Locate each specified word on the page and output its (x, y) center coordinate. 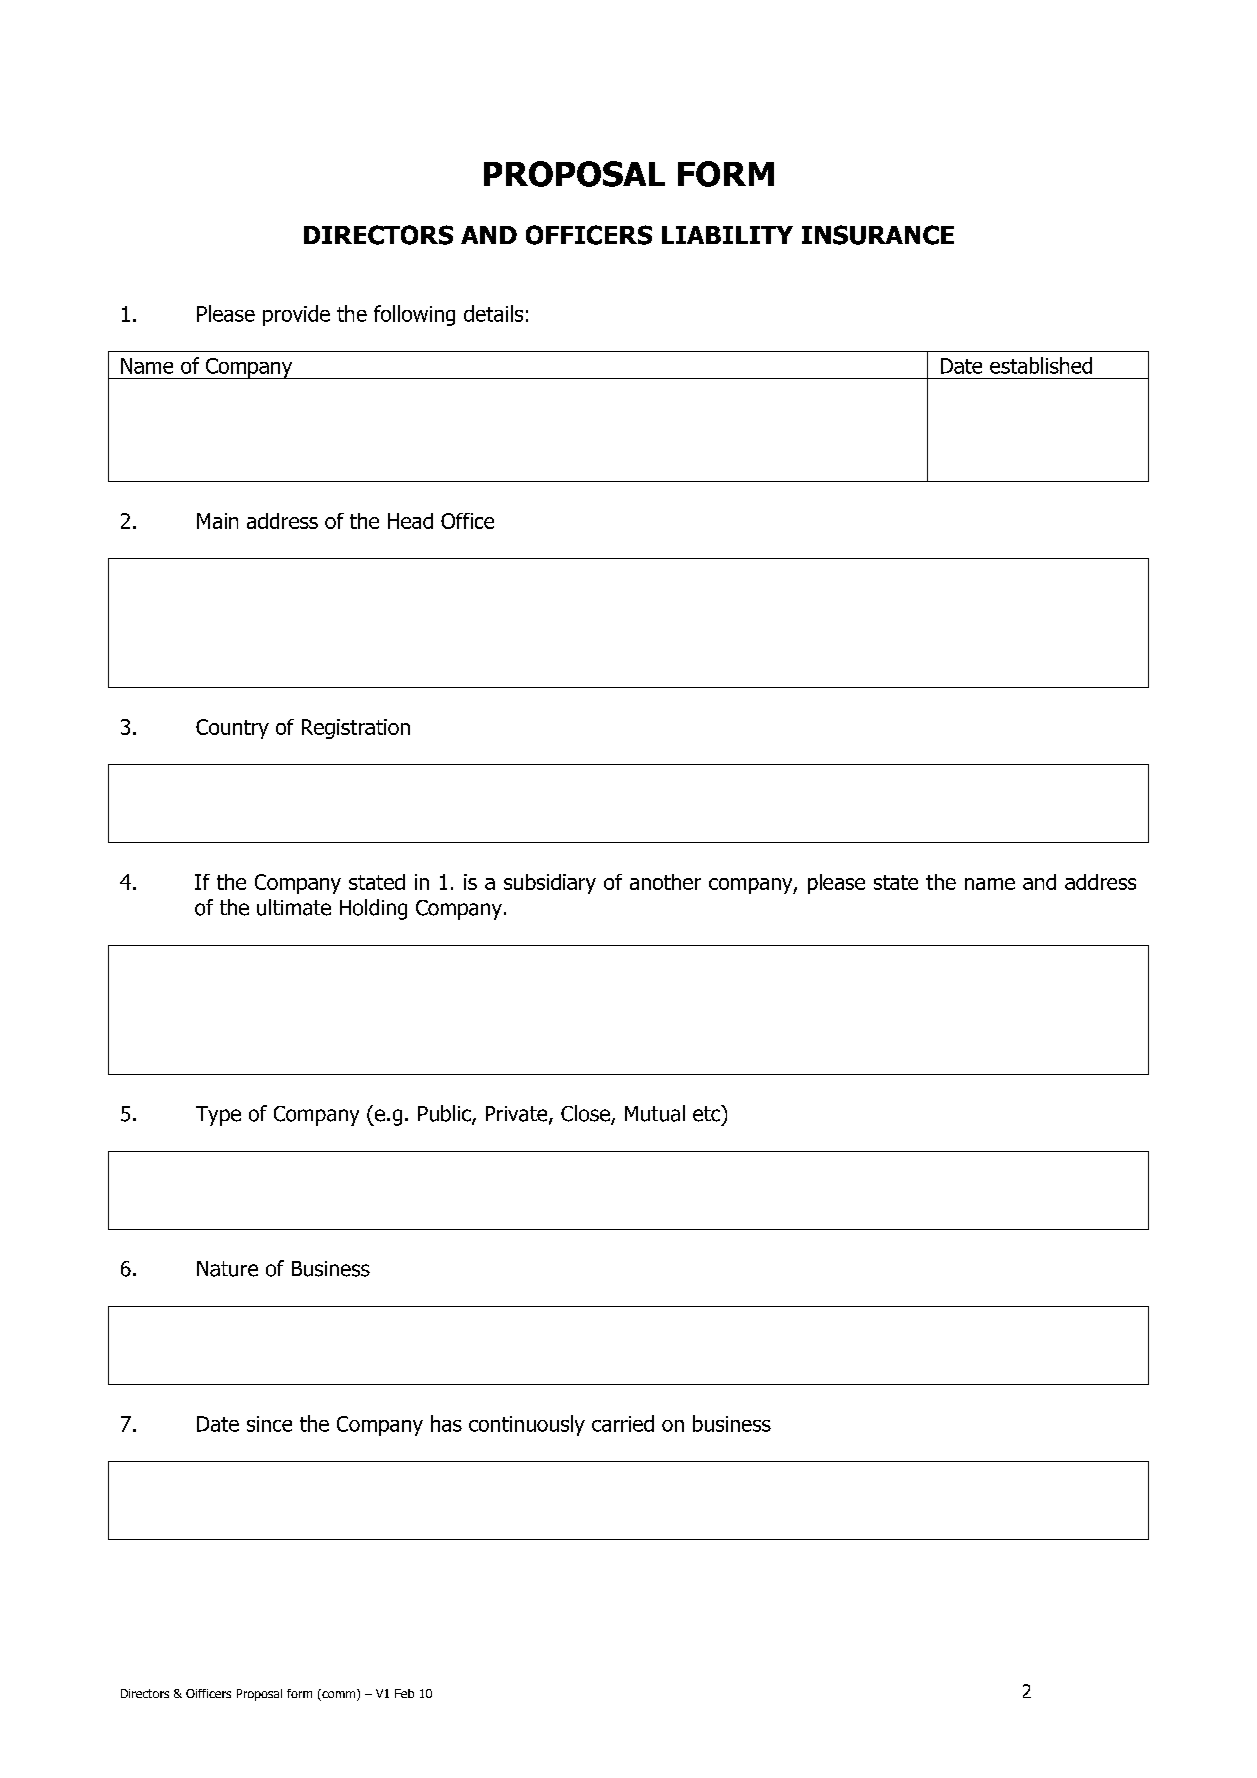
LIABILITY (727, 235)
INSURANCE (878, 235)
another (665, 882)
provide (296, 315)
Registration (356, 729)
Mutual (655, 1113)
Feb (404, 1693)
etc (708, 1113)
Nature (227, 1269)
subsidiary (550, 884)
